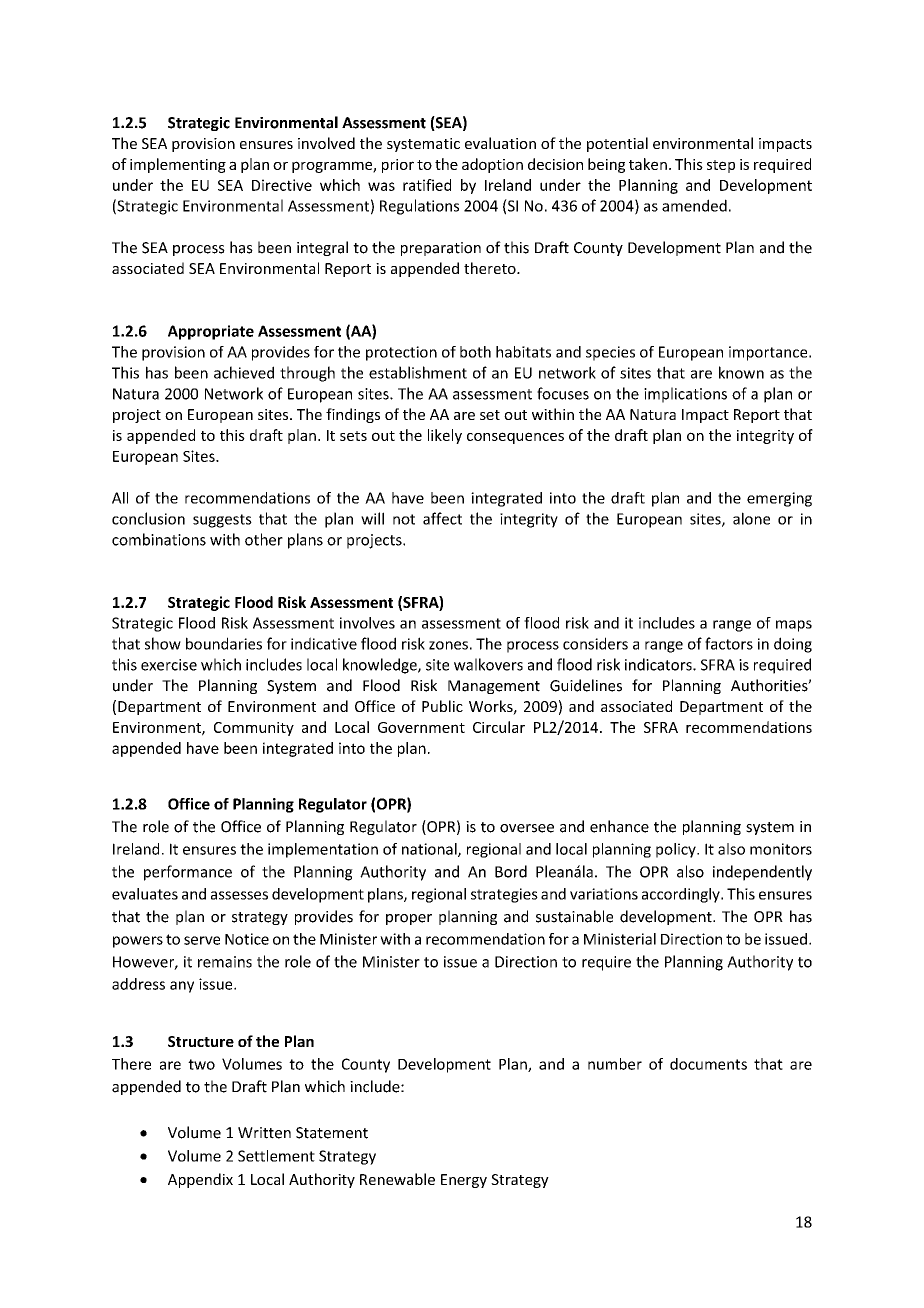 This screenshot has height=1308, width=924. What do you see at coordinates (169, 665) in the screenshot?
I see `exercise` at bounding box center [169, 665].
